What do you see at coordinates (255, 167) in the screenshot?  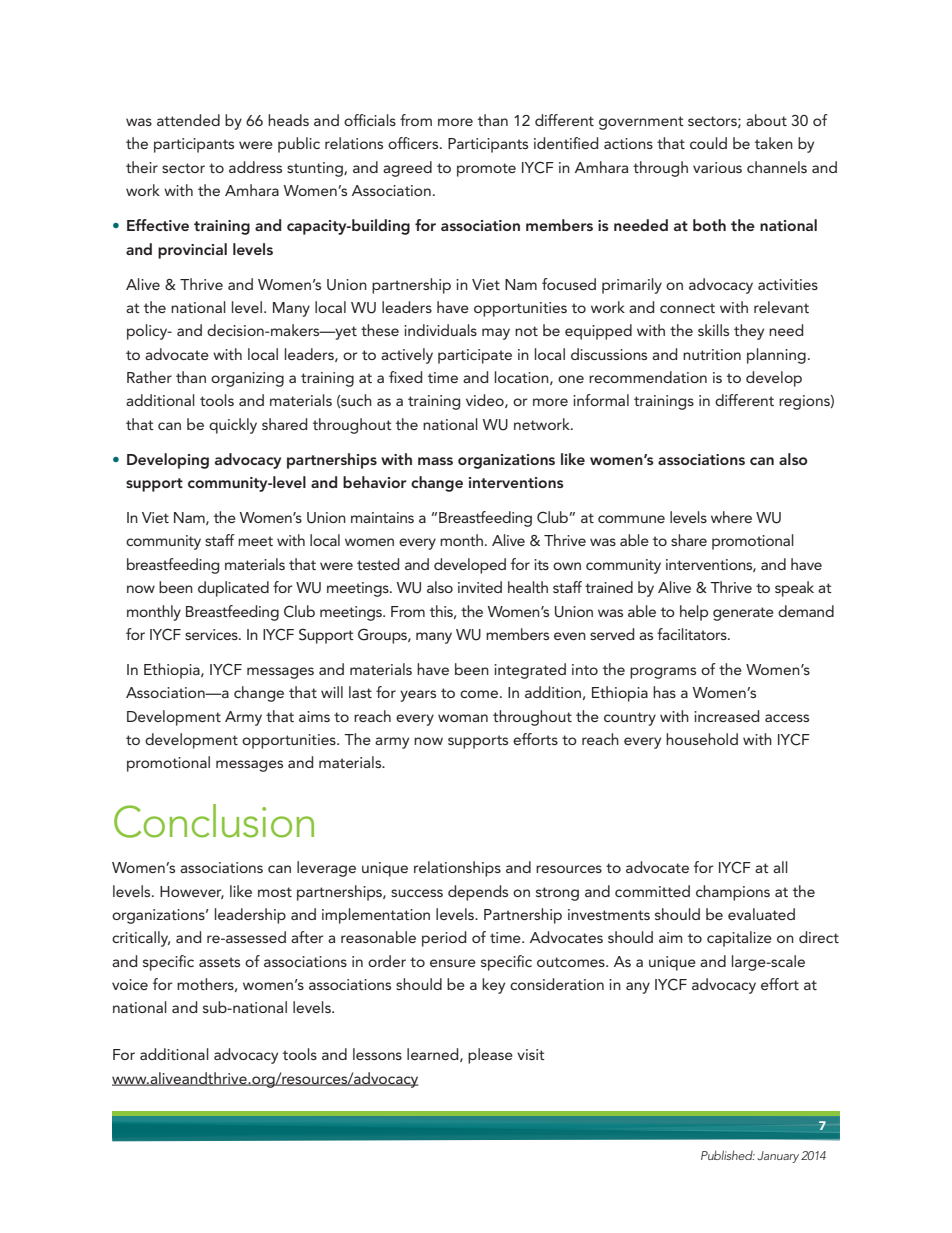 I see `address` at bounding box center [255, 167].
